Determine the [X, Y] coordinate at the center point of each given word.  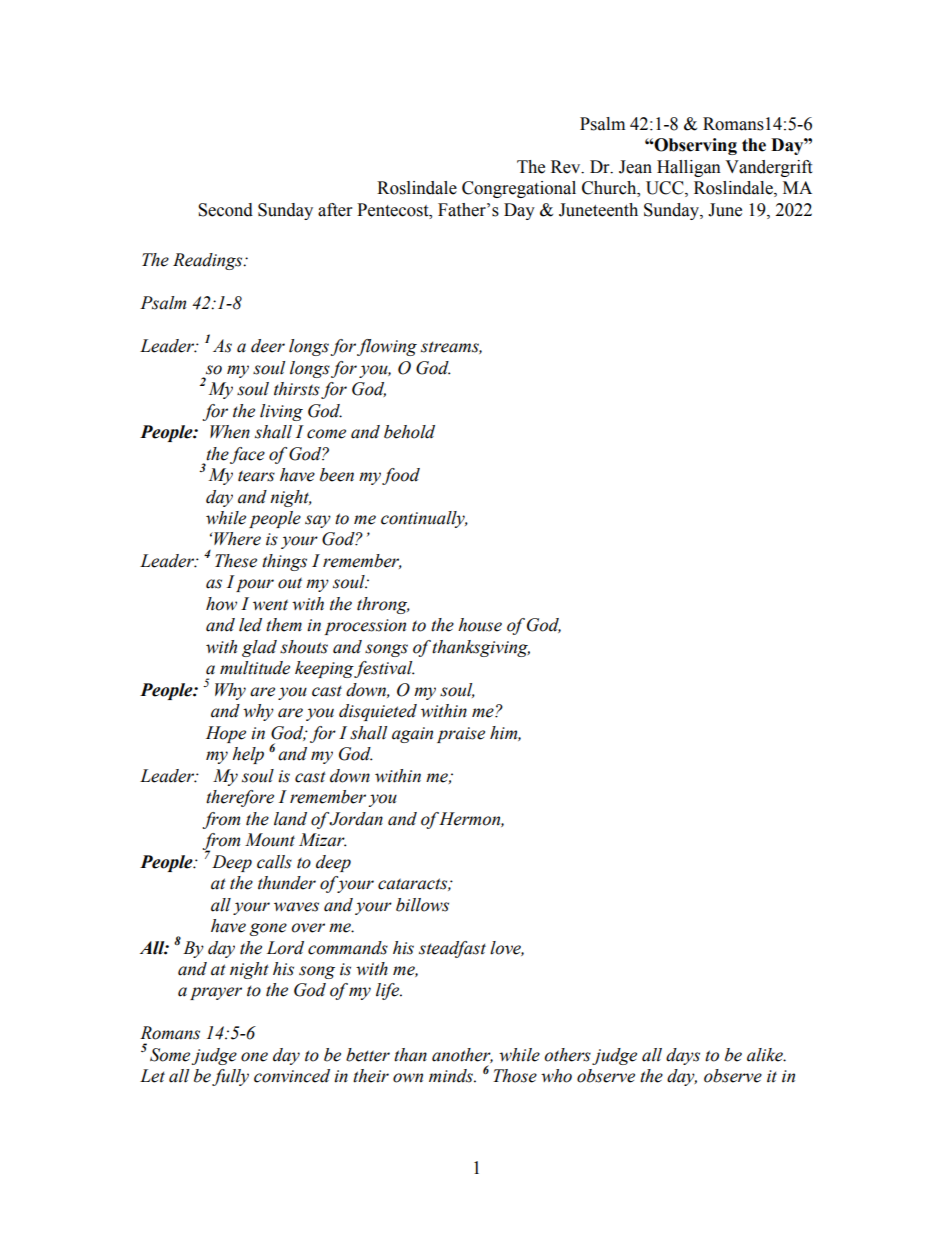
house [480, 625]
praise [461, 735]
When [230, 432]
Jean [635, 167]
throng [383, 605]
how [221, 604]
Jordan [356, 819]
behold [409, 432]
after [335, 210]
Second [225, 210]
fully [230, 1077]
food [401, 476]
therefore [240, 798]
